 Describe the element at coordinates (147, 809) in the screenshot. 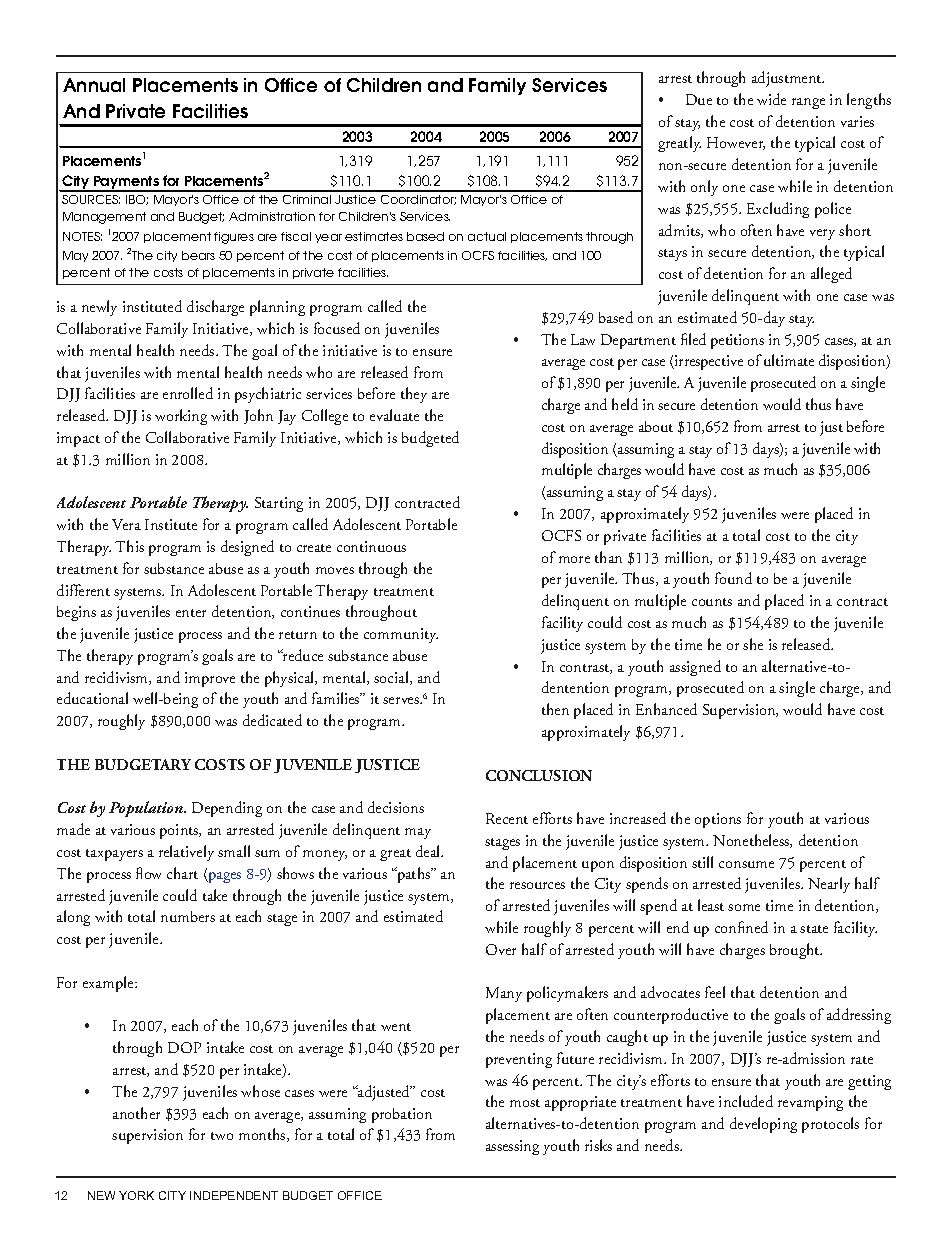

I see `Population` at that location.
